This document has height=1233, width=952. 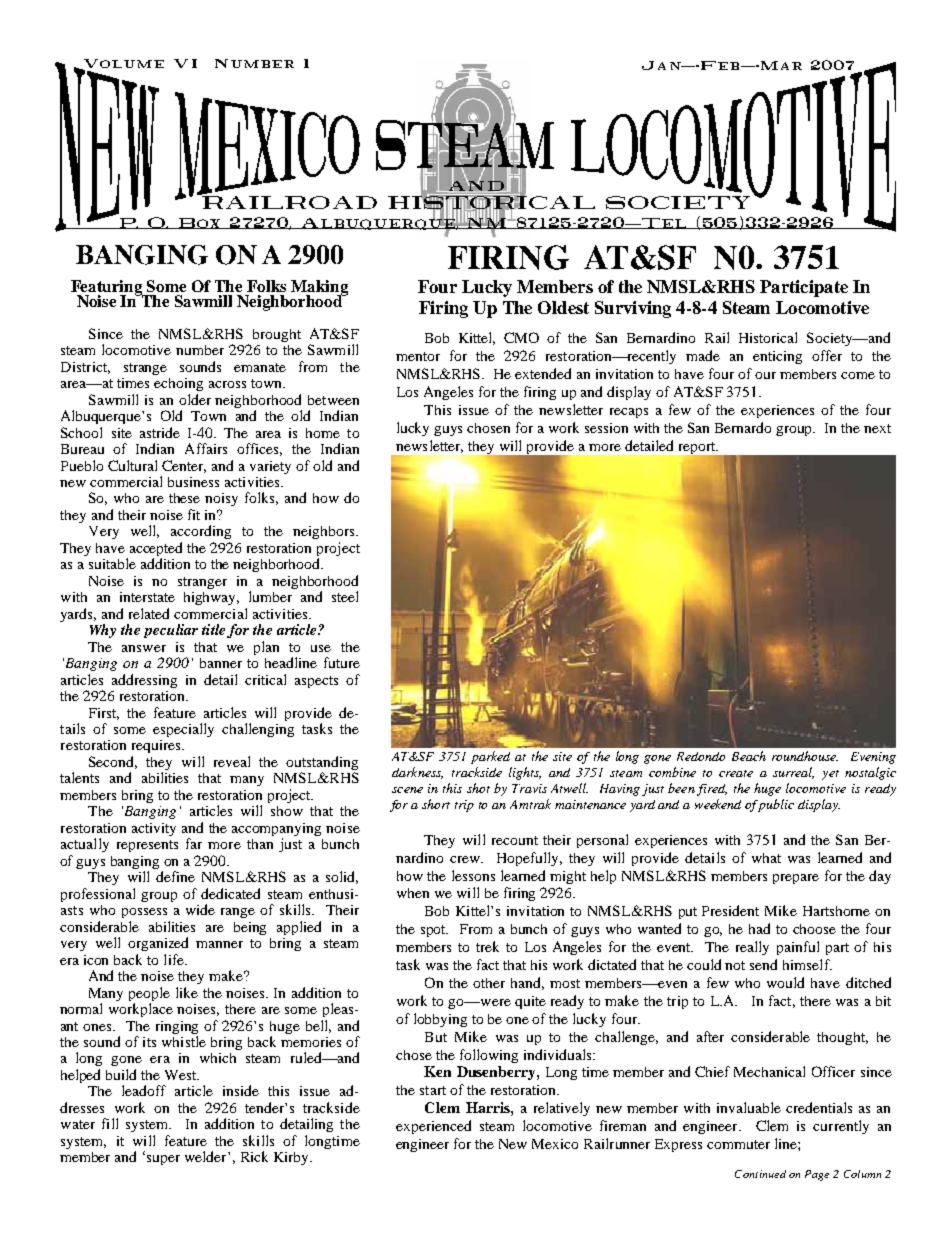 I want to click on Oldest, so click(x=563, y=307).
